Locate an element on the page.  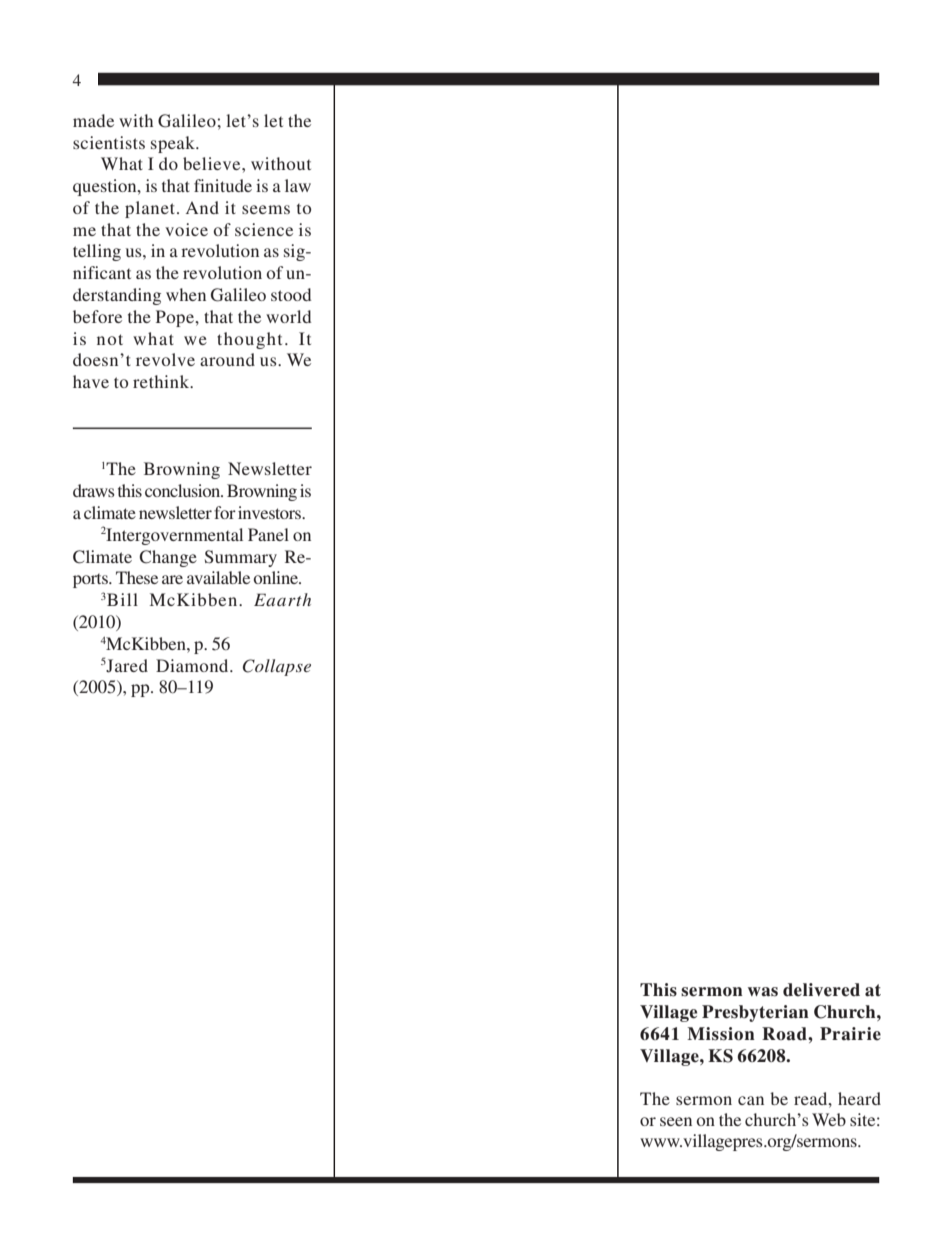
available is located at coordinates (218, 577).
